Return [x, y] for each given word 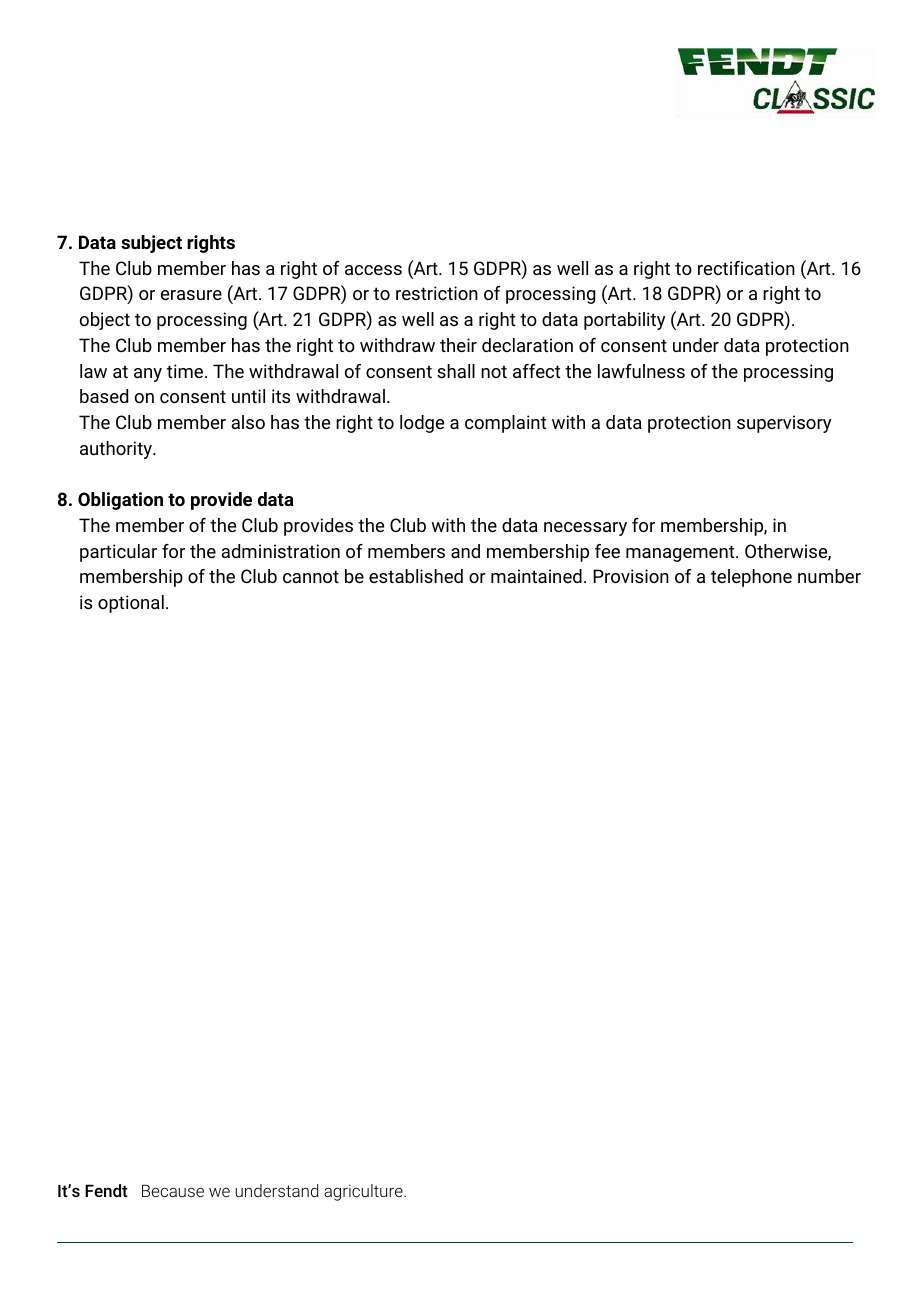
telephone [751, 578]
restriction [437, 293]
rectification [746, 268]
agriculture [364, 1192]
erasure [191, 295]
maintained [536, 576]
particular [118, 553]
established [416, 576]
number [829, 576]
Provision [631, 576]
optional [131, 604]
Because [173, 1190]
